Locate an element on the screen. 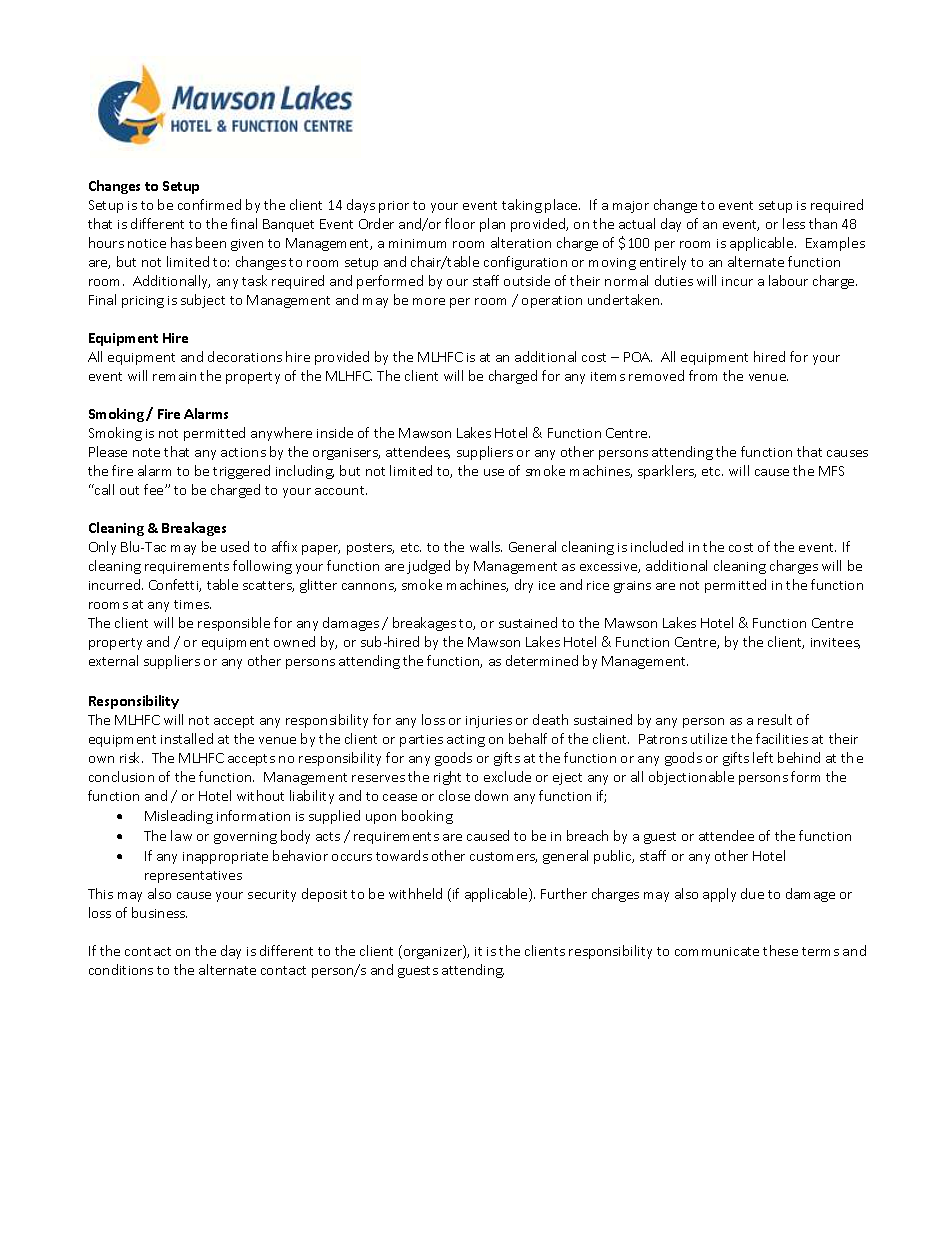 This screenshot has width=952, height=1233. injuries is located at coordinates (489, 722).
